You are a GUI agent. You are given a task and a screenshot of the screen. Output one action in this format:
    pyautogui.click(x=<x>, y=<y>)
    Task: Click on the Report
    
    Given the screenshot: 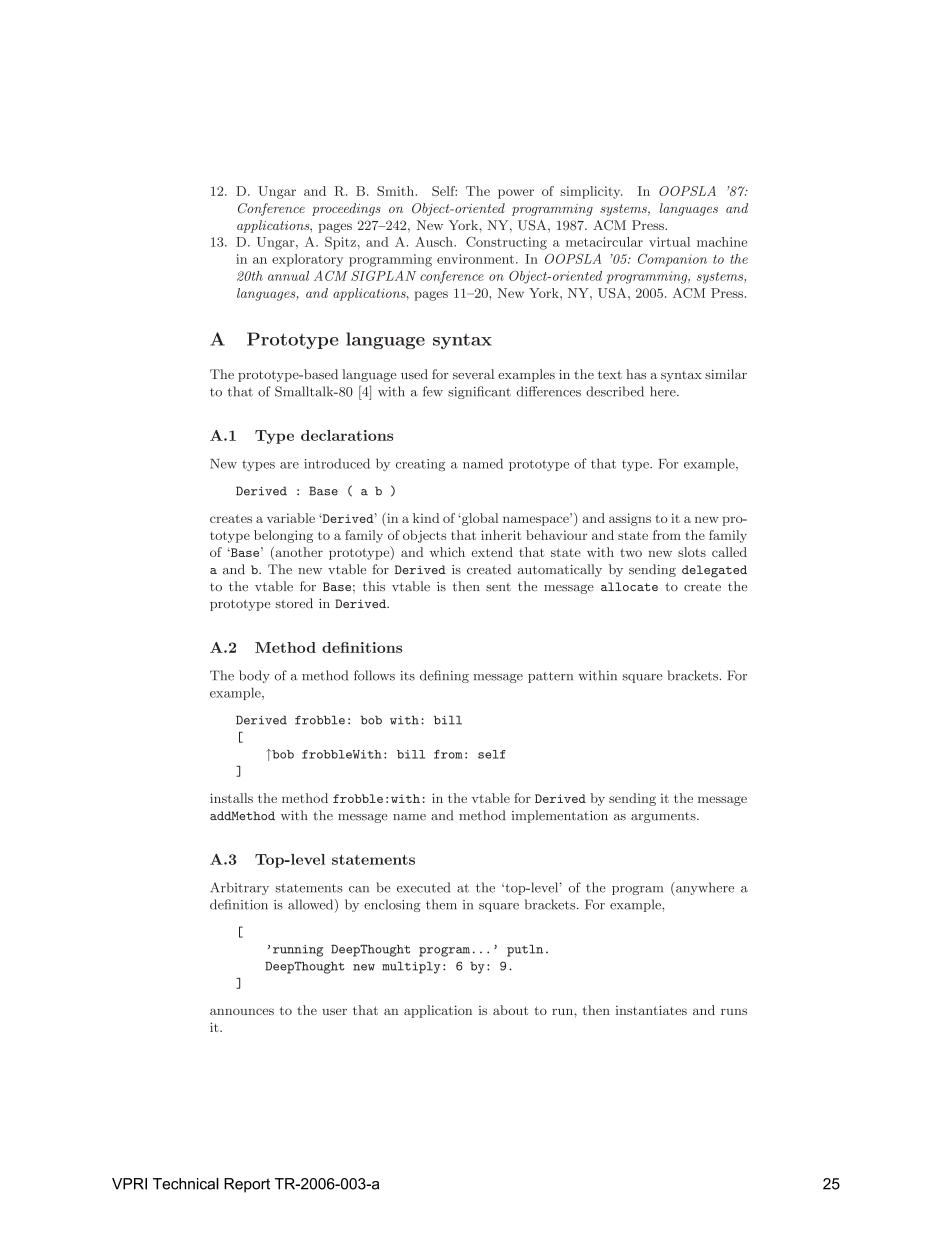 What is the action you would take?
    pyautogui.click(x=247, y=1185)
